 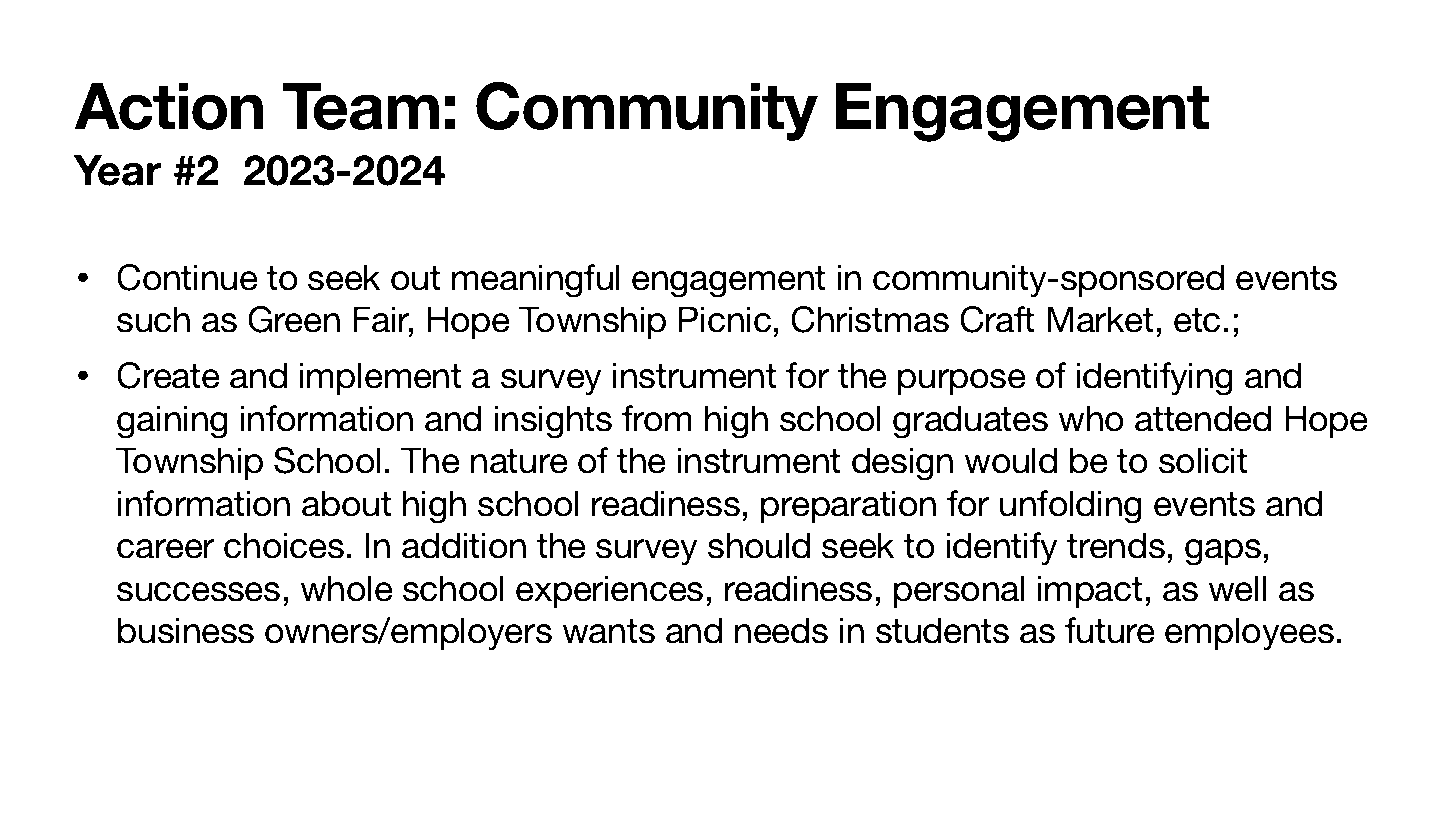 I want to click on purpose, so click(x=962, y=382).
